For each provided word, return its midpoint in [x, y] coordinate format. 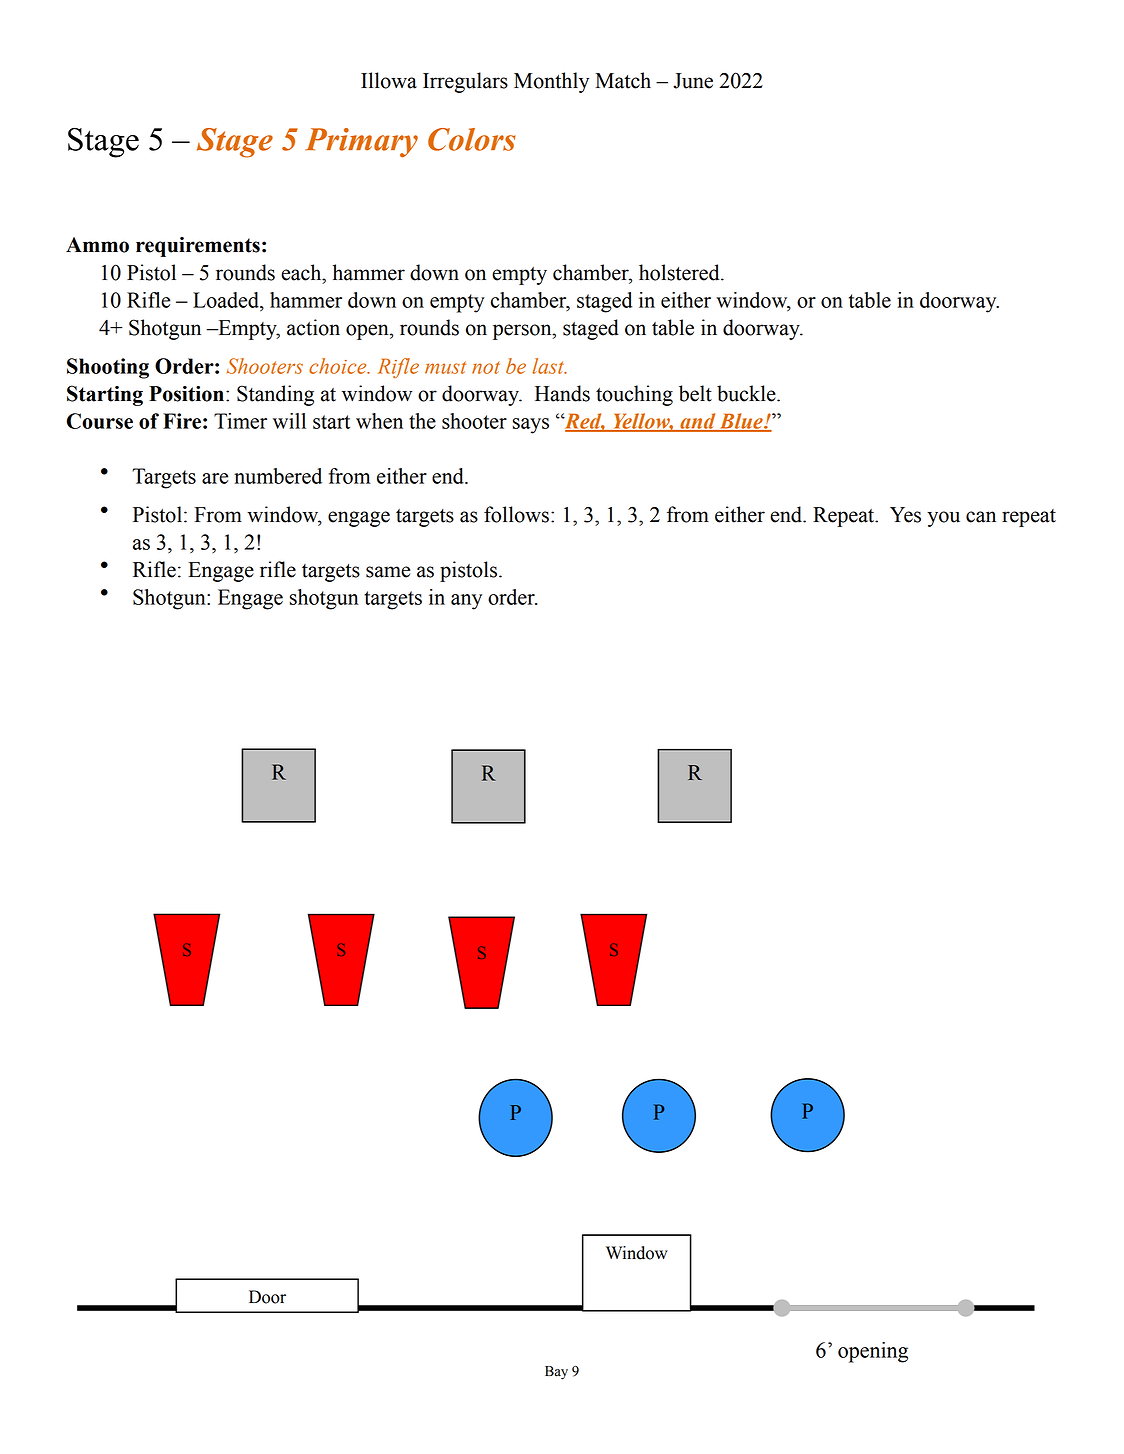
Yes [905, 515]
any [466, 602]
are [215, 478]
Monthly [551, 82]
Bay [556, 1373]
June [693, 81]
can [981, 517]
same [388, 572]
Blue [741, 422]
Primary [361, 143]
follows [516, 514]
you [943, 519]
